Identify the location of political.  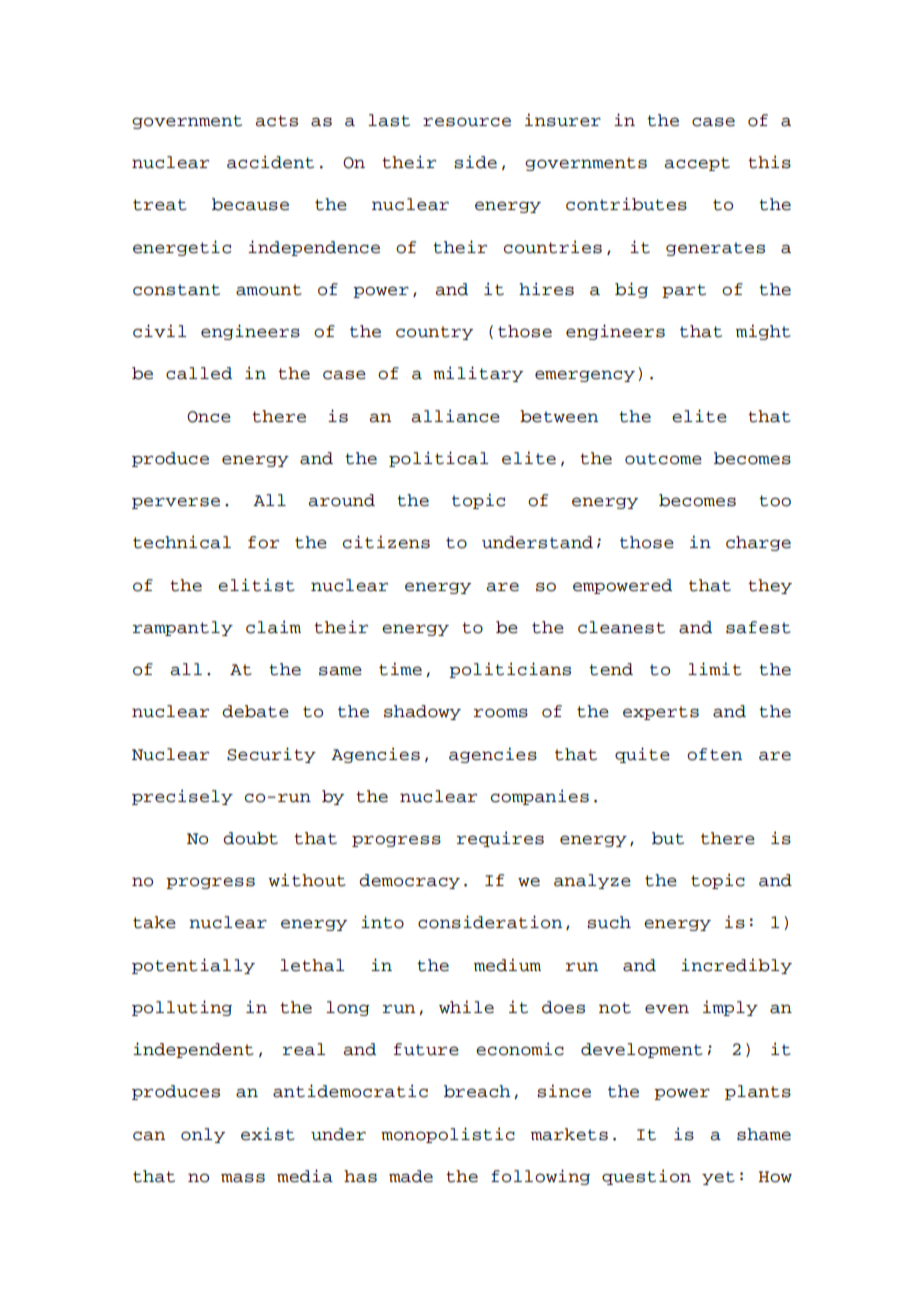
(438, 459).
